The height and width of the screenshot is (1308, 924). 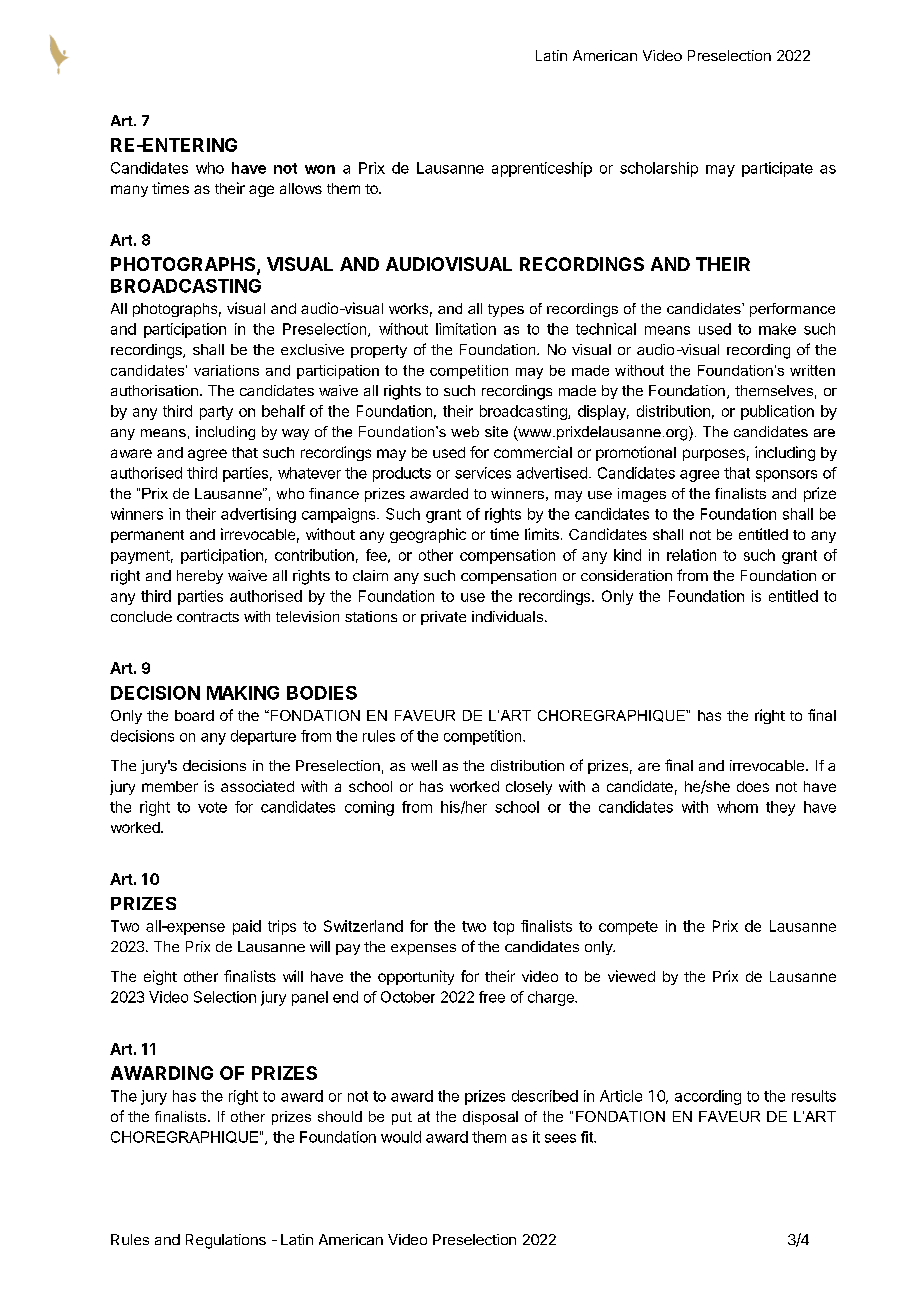 What do you see at coordinates (194, 715) in the screenshot?
I see `board` at bounding box center [194, 715].
